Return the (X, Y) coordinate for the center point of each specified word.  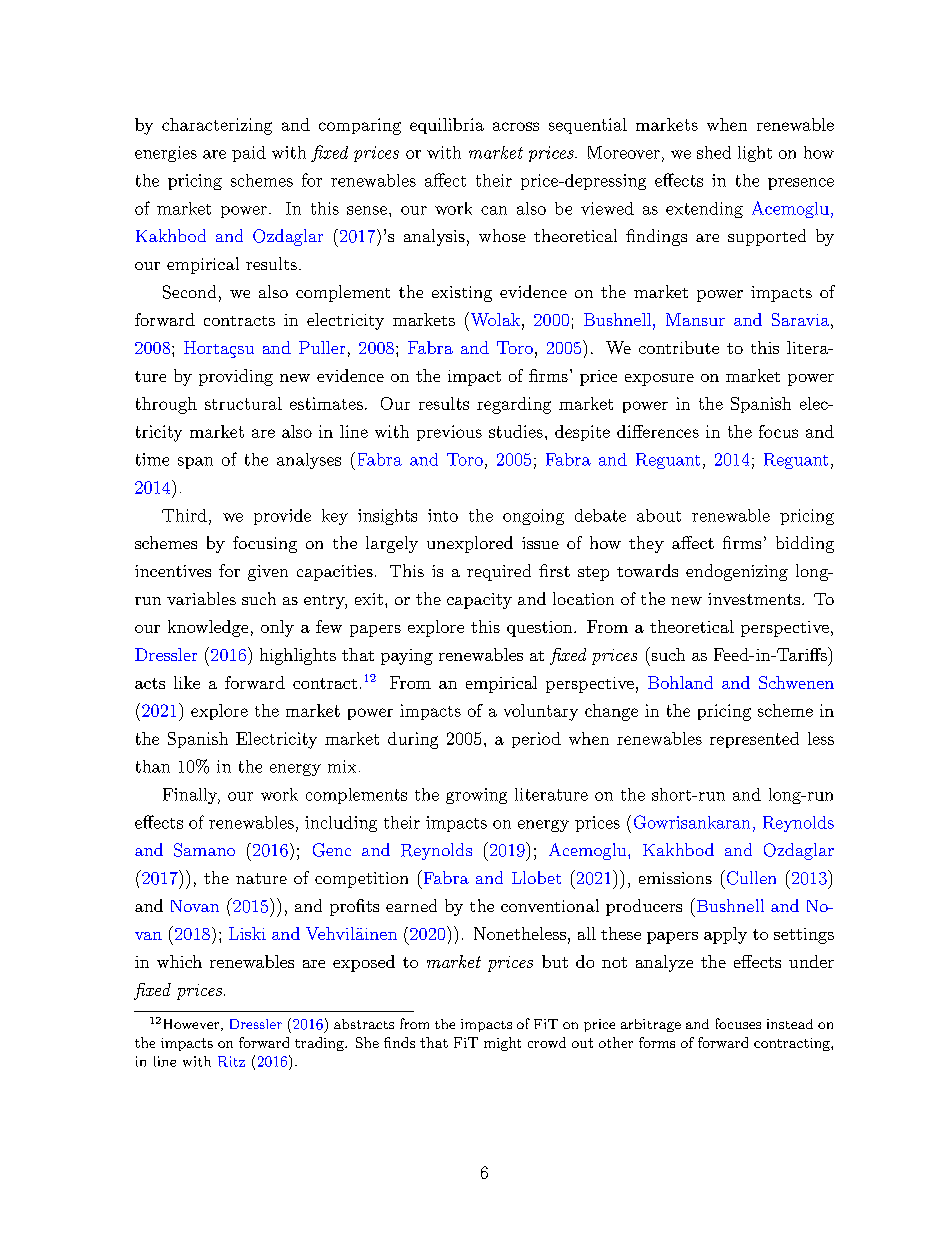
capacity (479, 601)
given (268, 573)
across (516, 126)
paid (249, 154)
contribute (679, 347)
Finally (191, 796)
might (502, 1044)
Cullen (750, 877)
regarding (514, 405)
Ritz (231, 1061)
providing (236, 377)
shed (714, 152)
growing (476, 796)
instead (790, 1024)
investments (754, 599)
